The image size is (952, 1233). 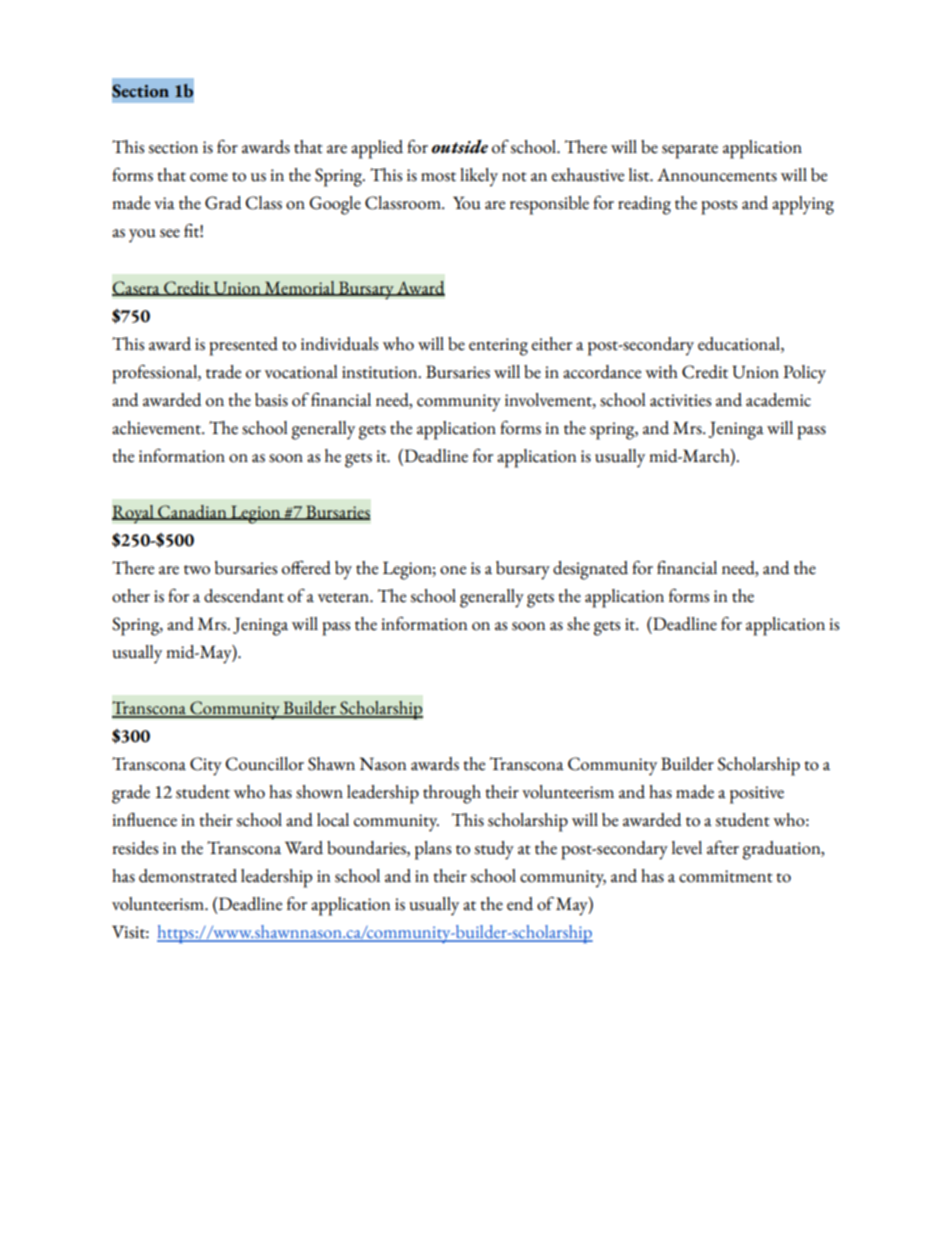 I want to click on demonstrated, so click(x=188, y=876).
